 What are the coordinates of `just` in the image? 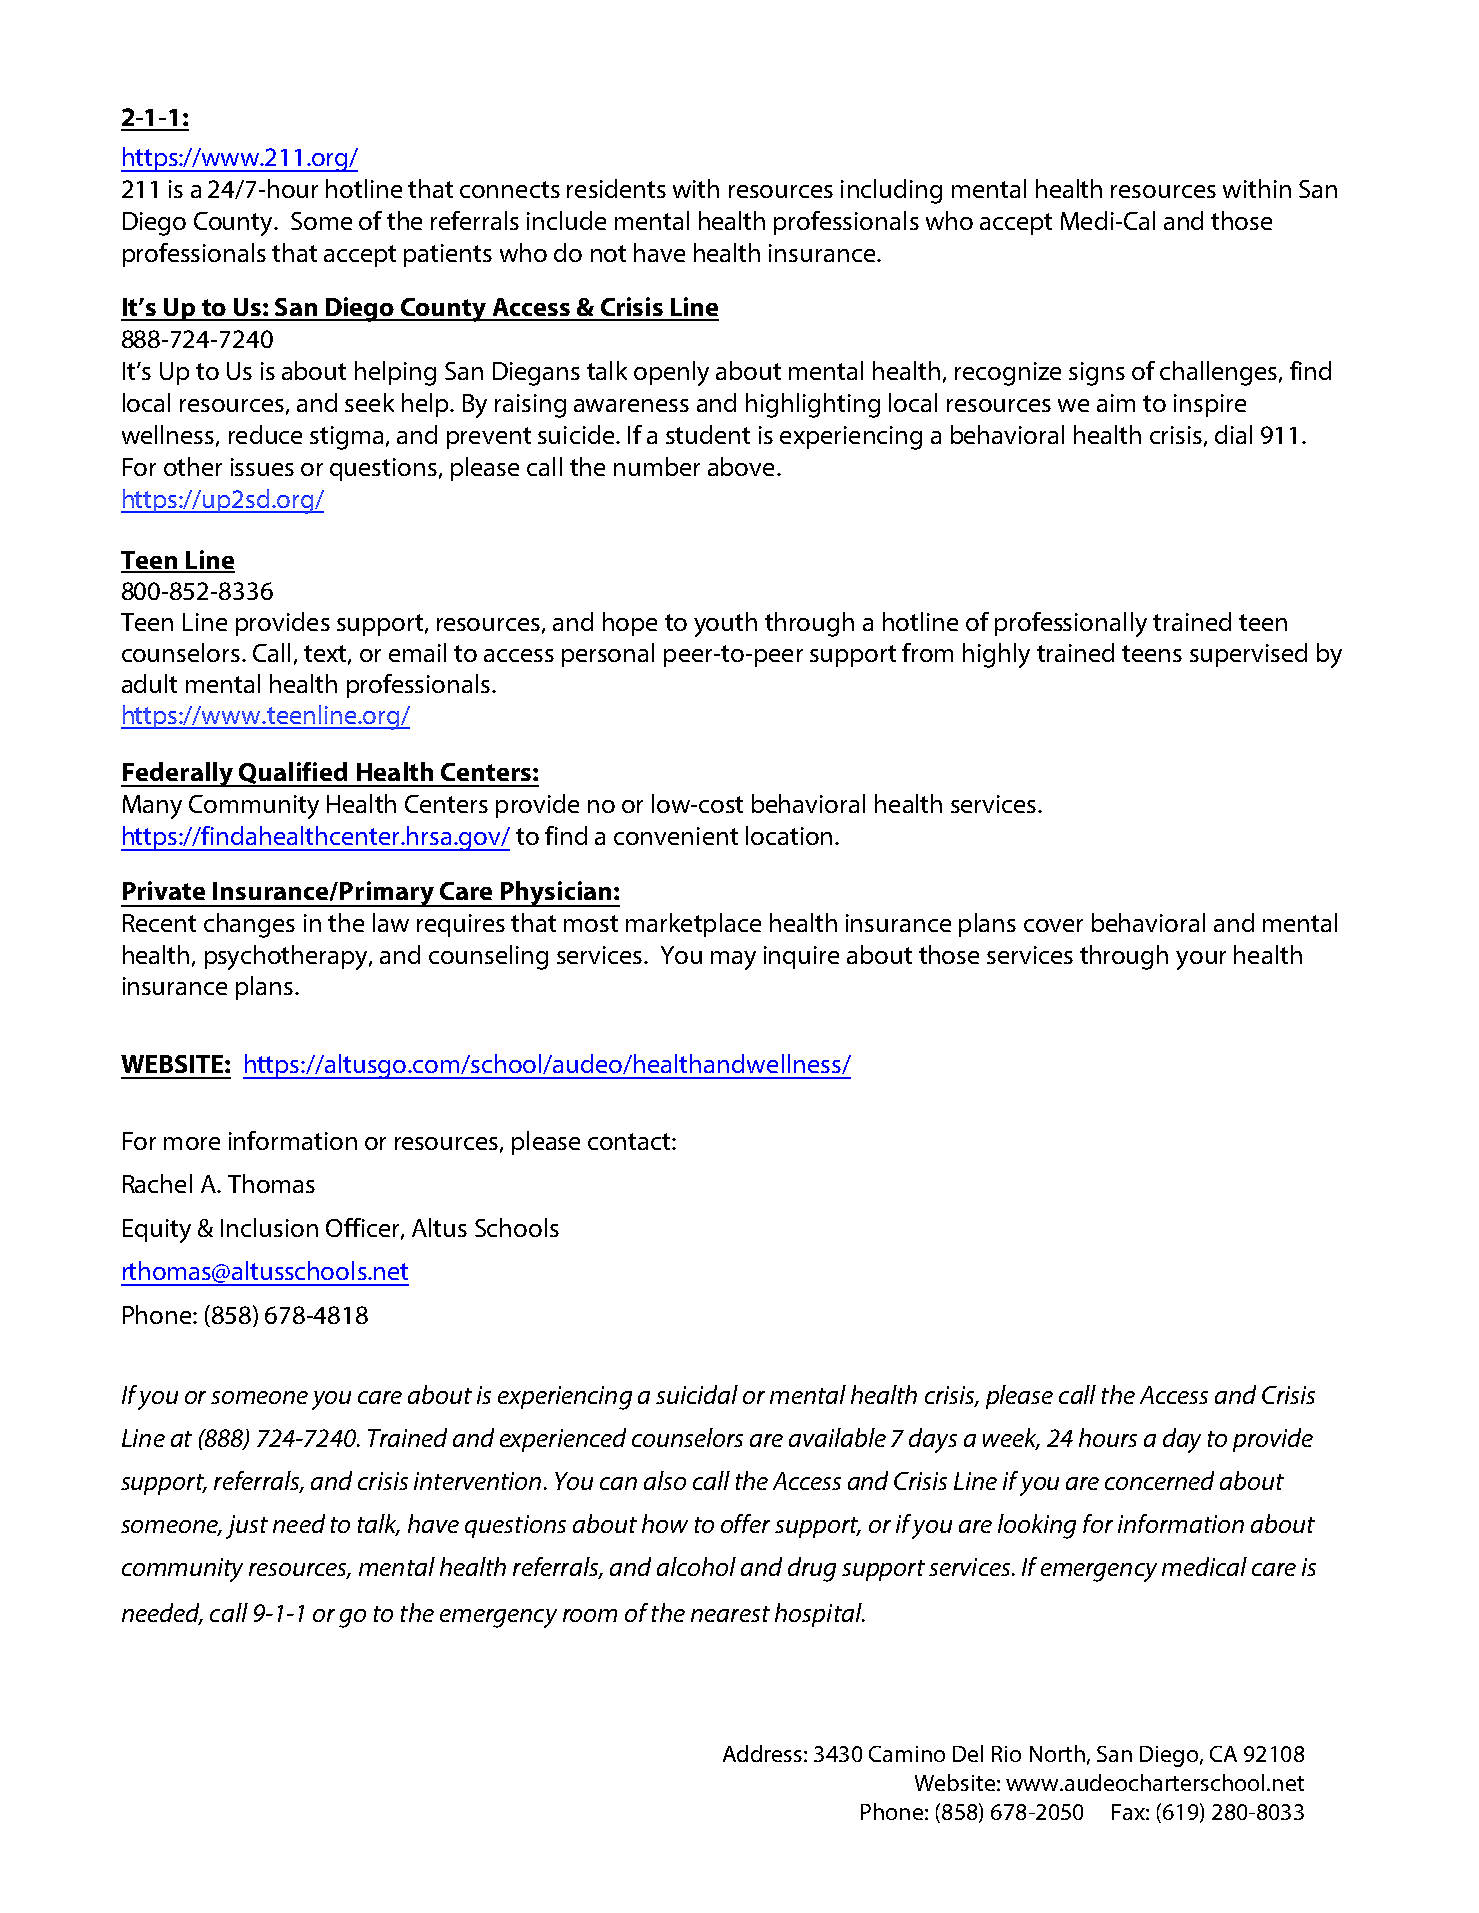 It's located at (247, 1527).
